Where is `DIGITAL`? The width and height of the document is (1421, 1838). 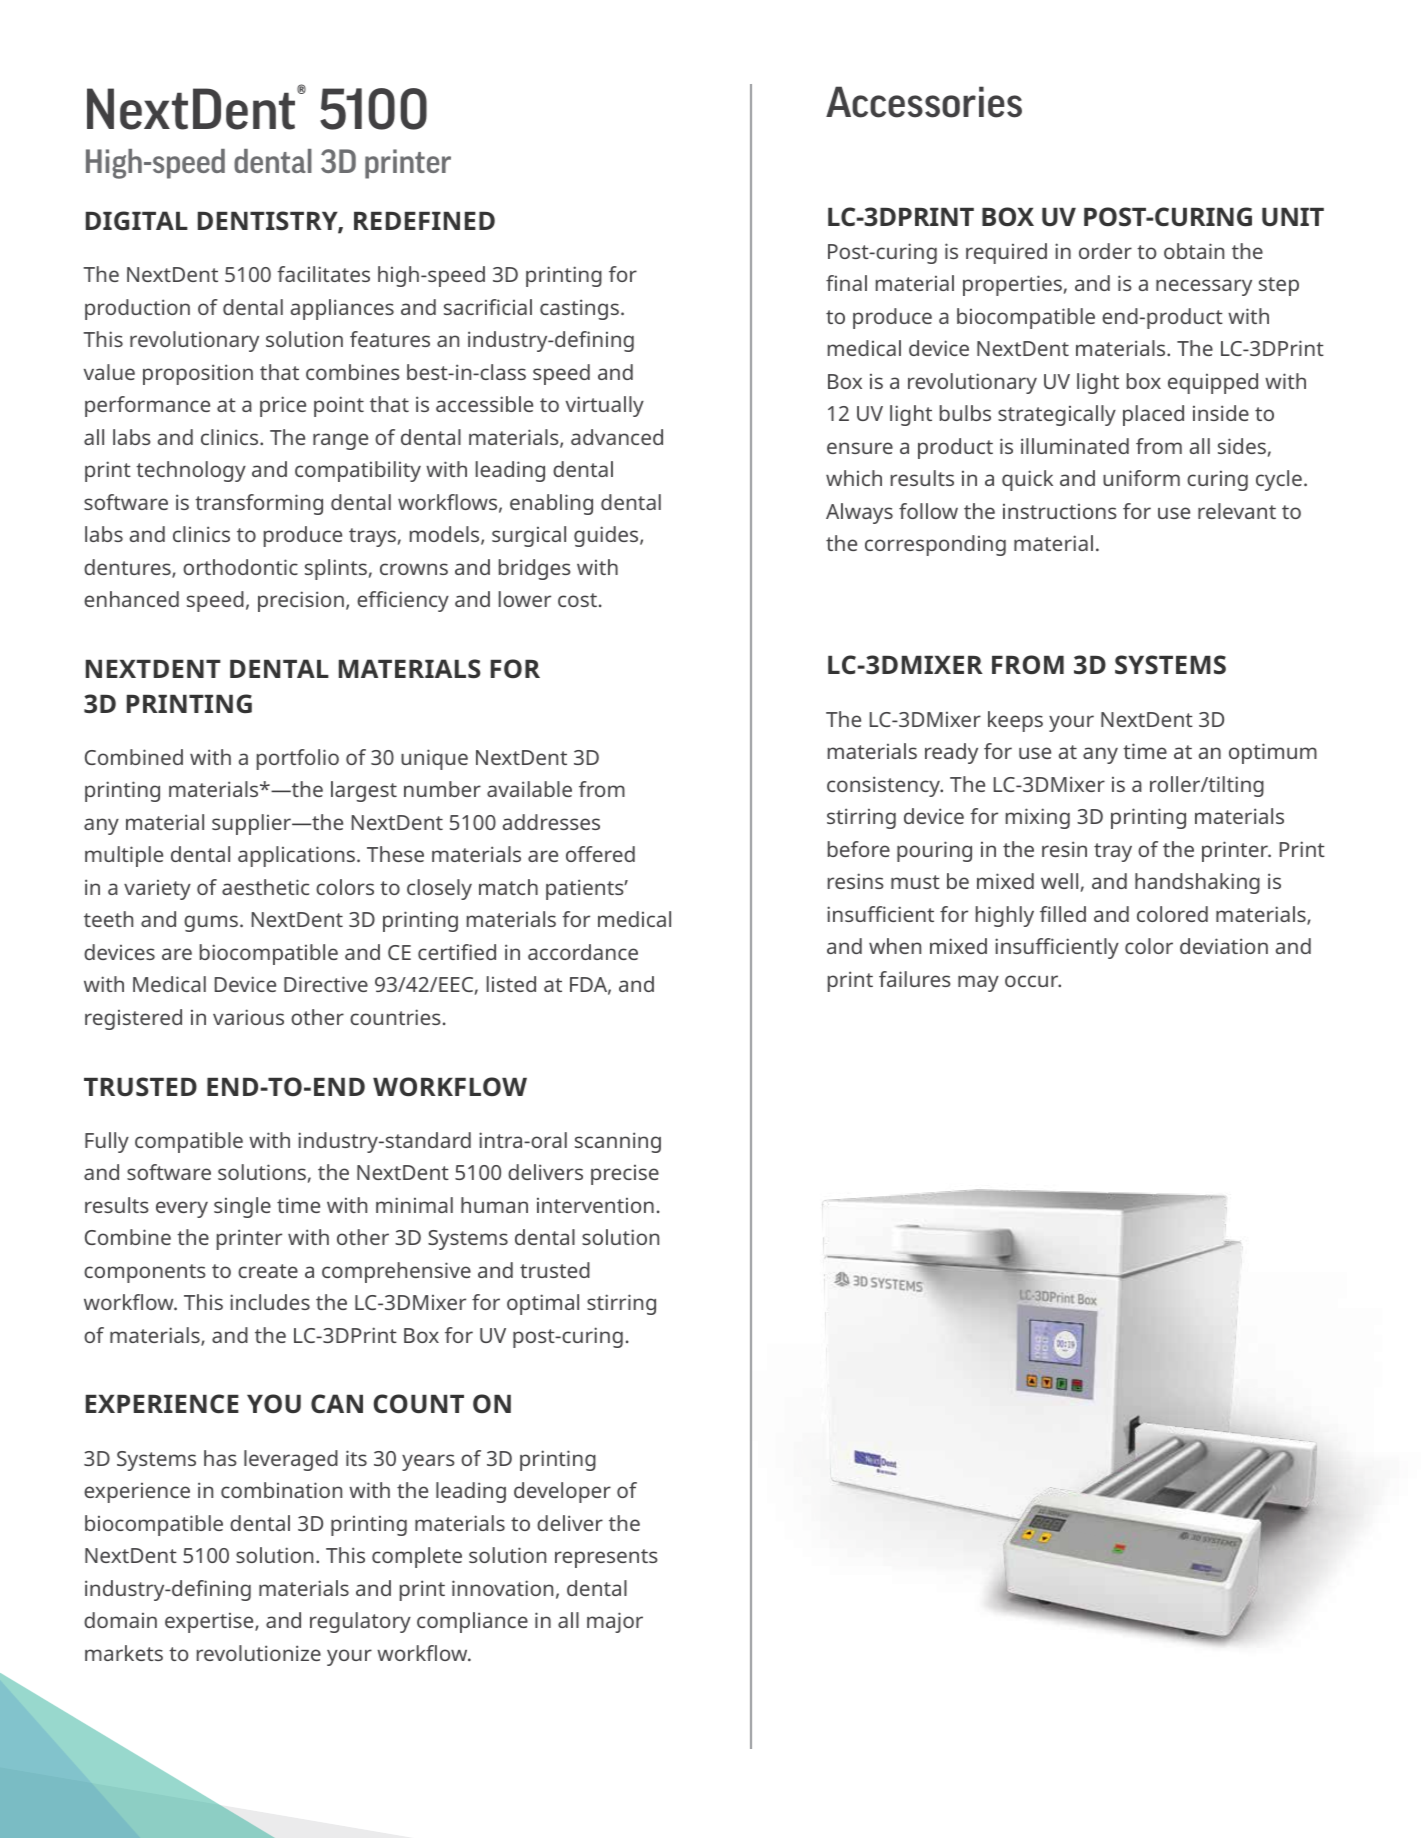 DIGITAL is located at coordinates (137, 220).
